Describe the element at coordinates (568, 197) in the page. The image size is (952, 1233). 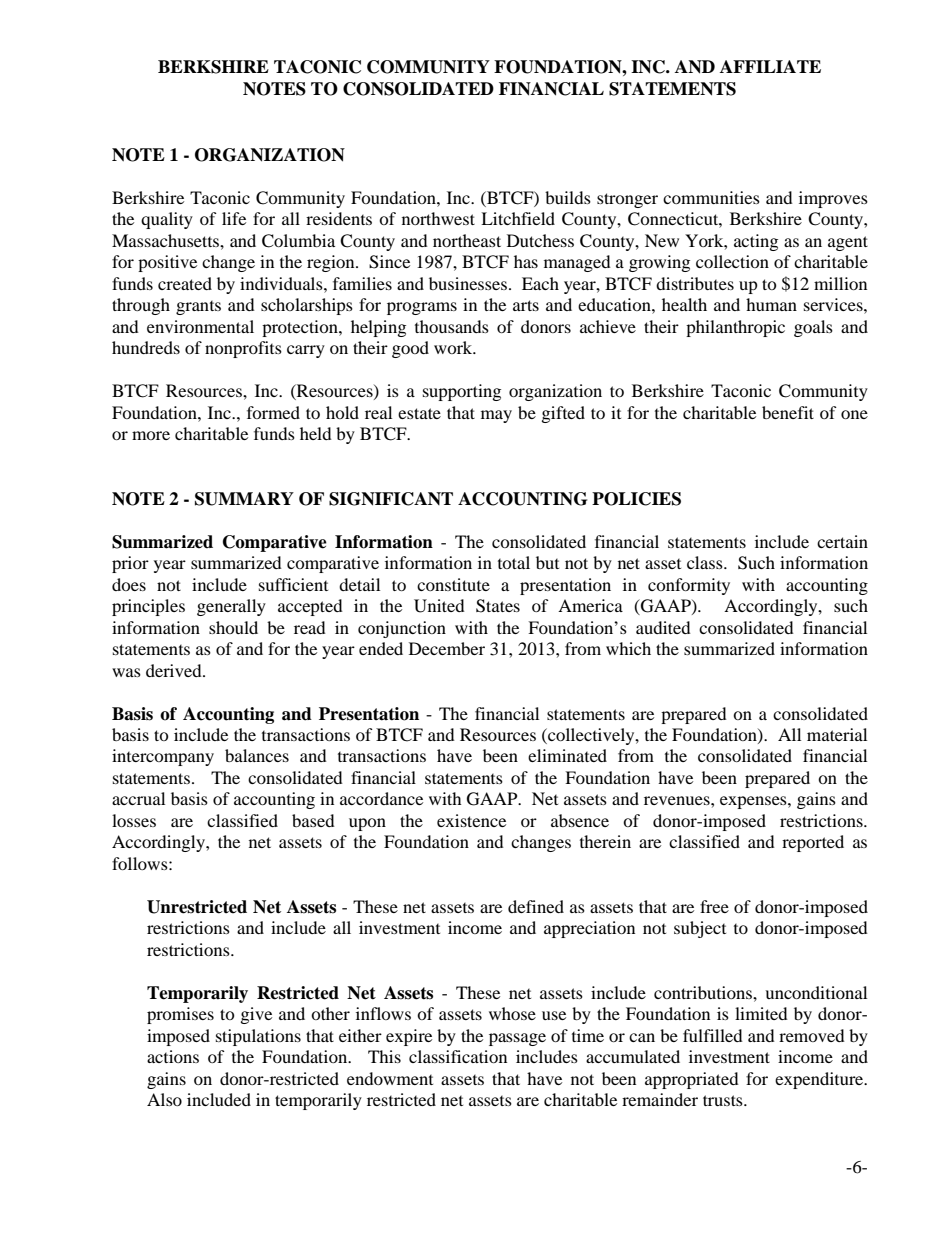
I see `builds` at that location.
